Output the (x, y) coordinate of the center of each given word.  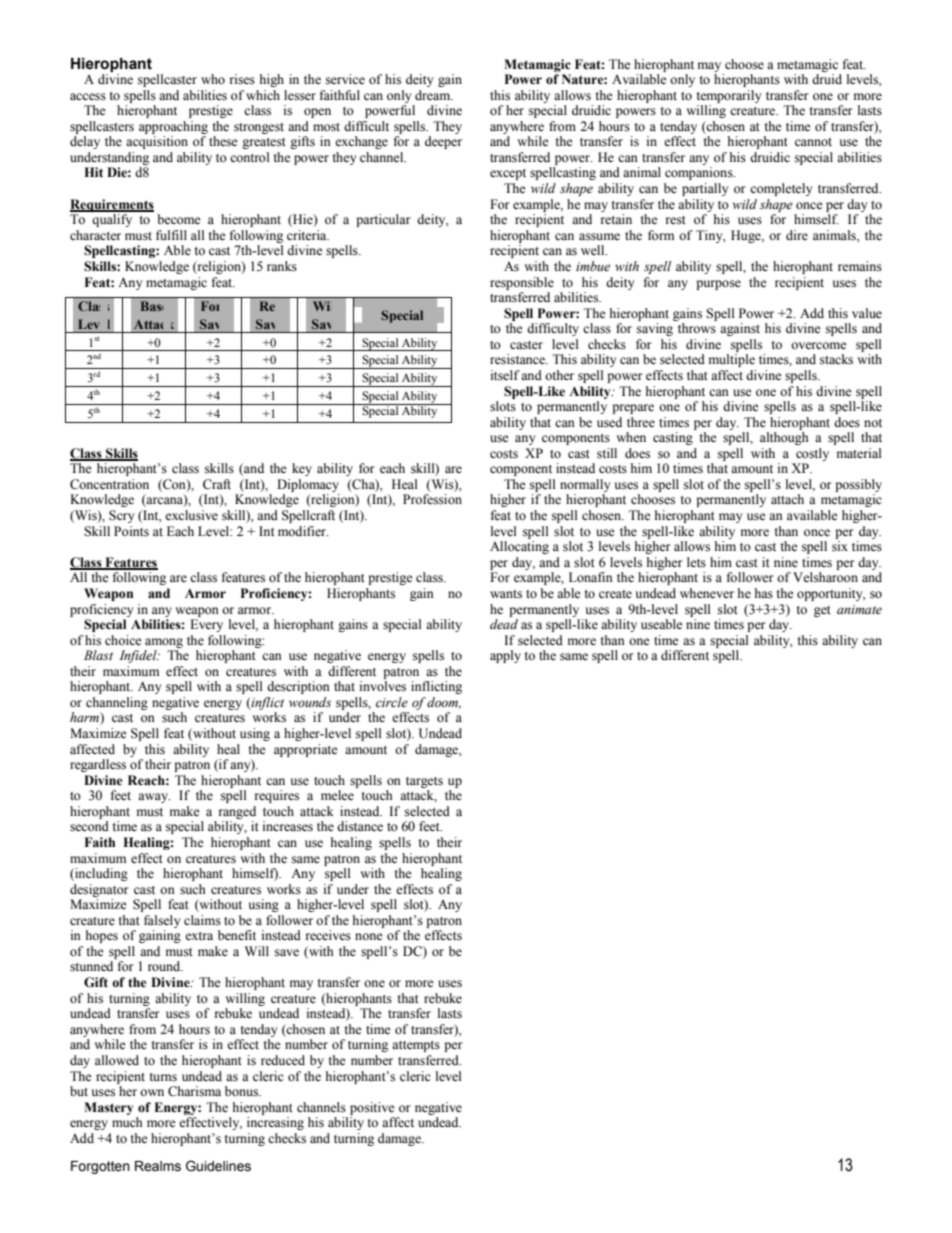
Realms (158, 1166)
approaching (173, 127)
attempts (416, 1046)
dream (434, 95)
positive (372, 1108)
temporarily (729, 96)
